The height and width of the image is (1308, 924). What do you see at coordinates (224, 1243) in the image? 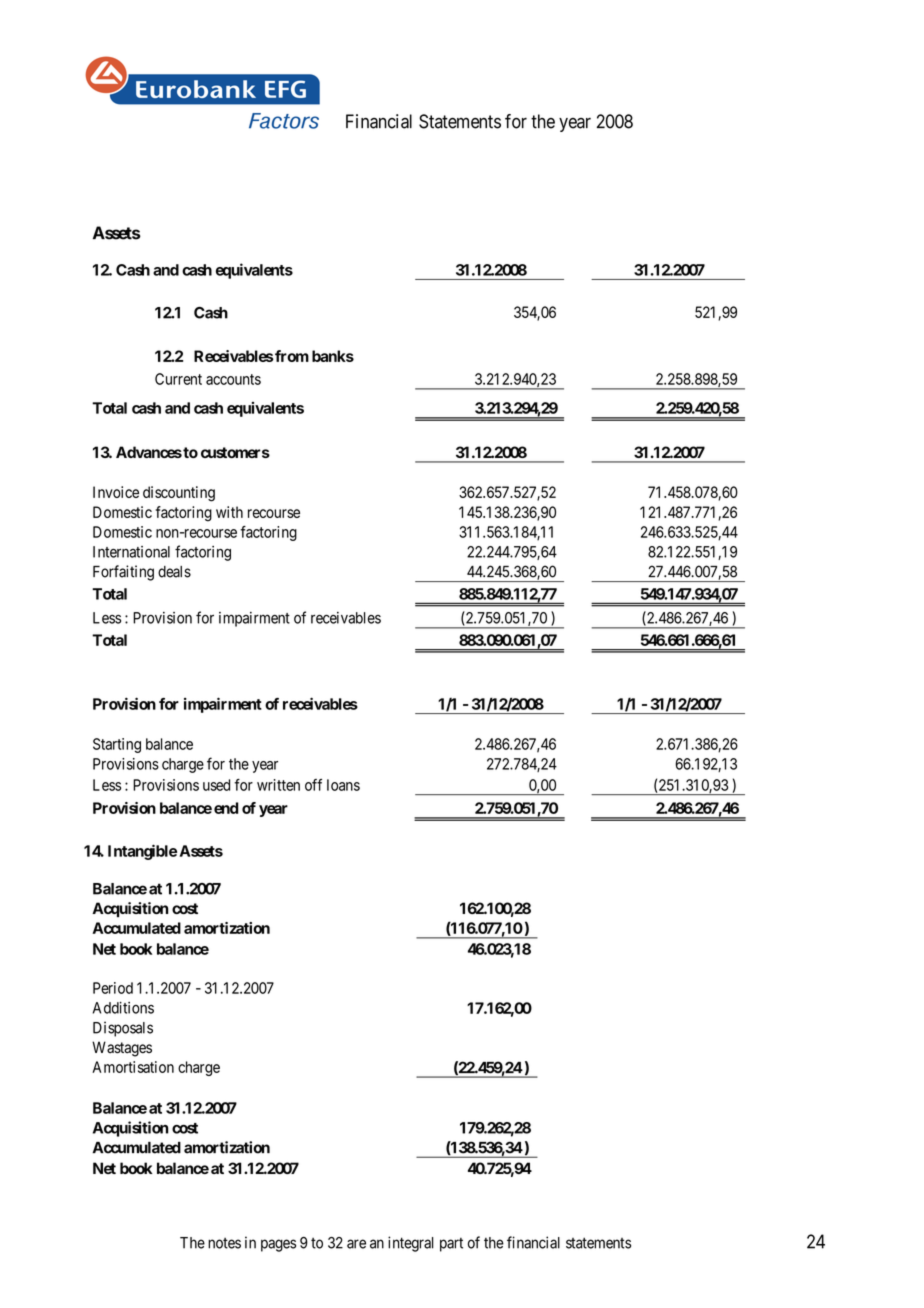
I see `notes` at bounding box center [224, 1243].
